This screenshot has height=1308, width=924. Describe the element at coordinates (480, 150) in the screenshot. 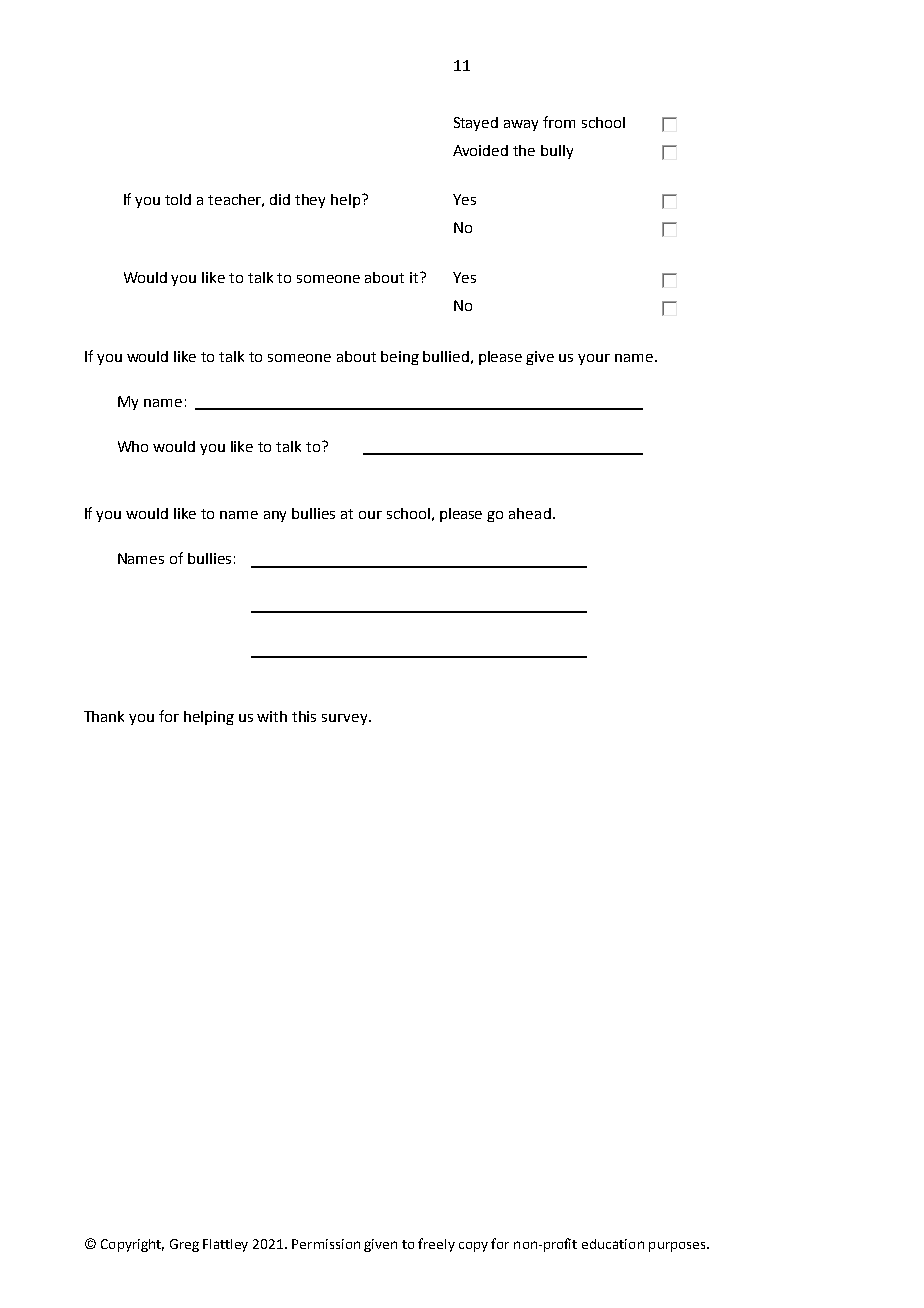

I see `Avoided` at that location.
